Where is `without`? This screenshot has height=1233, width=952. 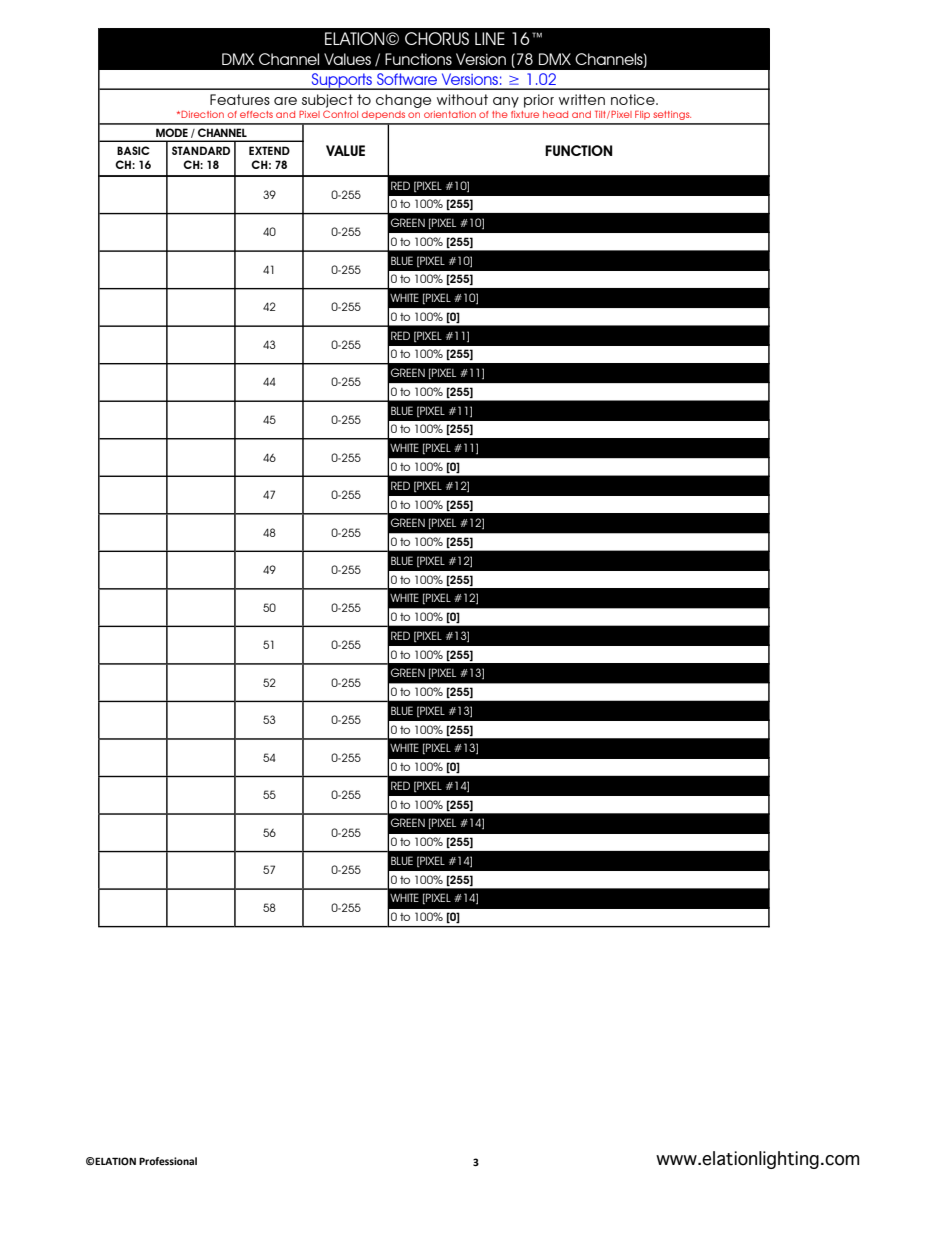
without is located at coordinates (462, 99).
